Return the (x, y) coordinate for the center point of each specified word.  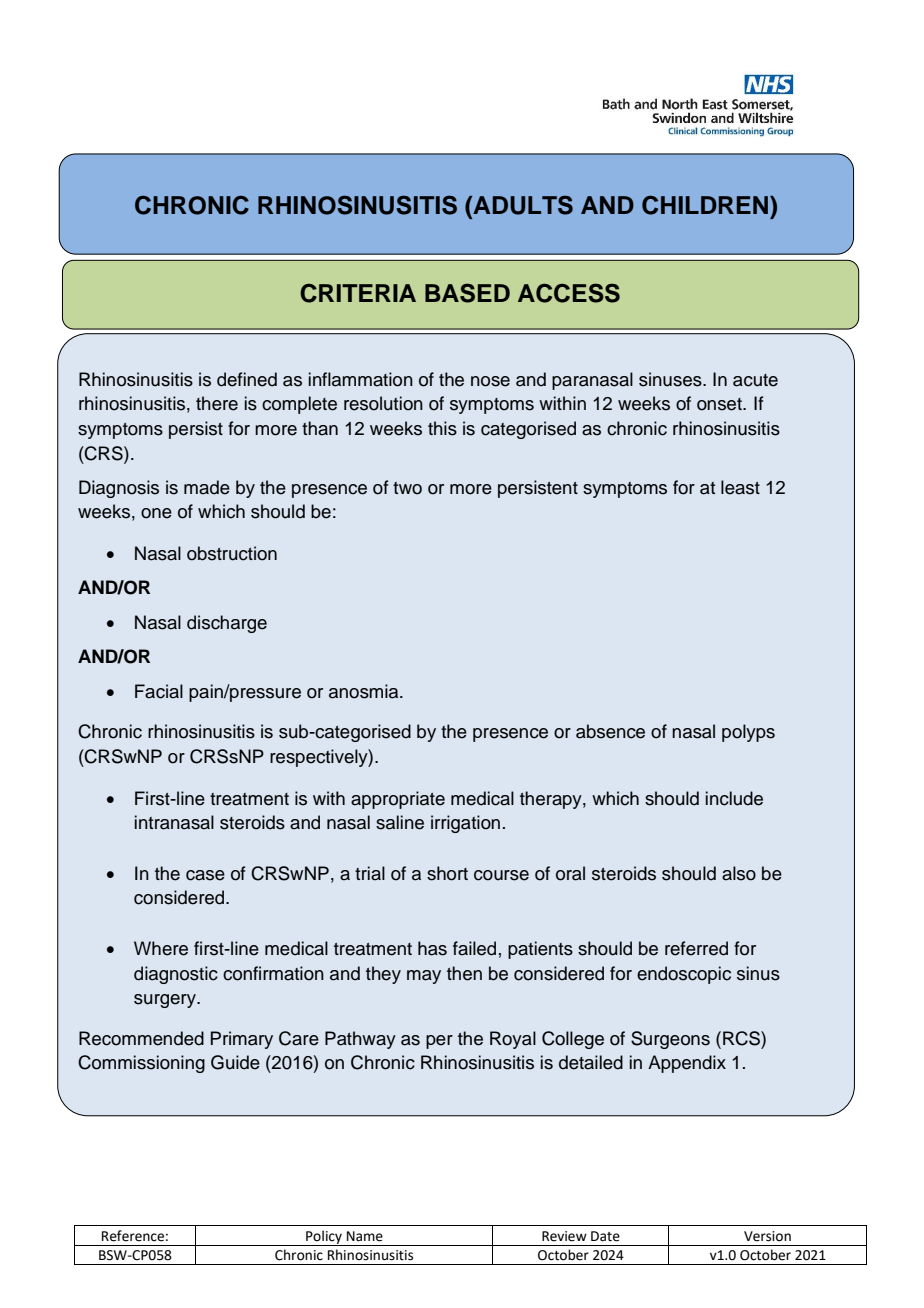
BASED (467, 293)
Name (365, 1236)
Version (767, 1236)
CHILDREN (705, 205)
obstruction (232, 553)
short (447, 873)
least (740, 487)
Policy (324, 1238)
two (407, 488)
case (205, 875)
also (739, 873)
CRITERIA (358, 293)
